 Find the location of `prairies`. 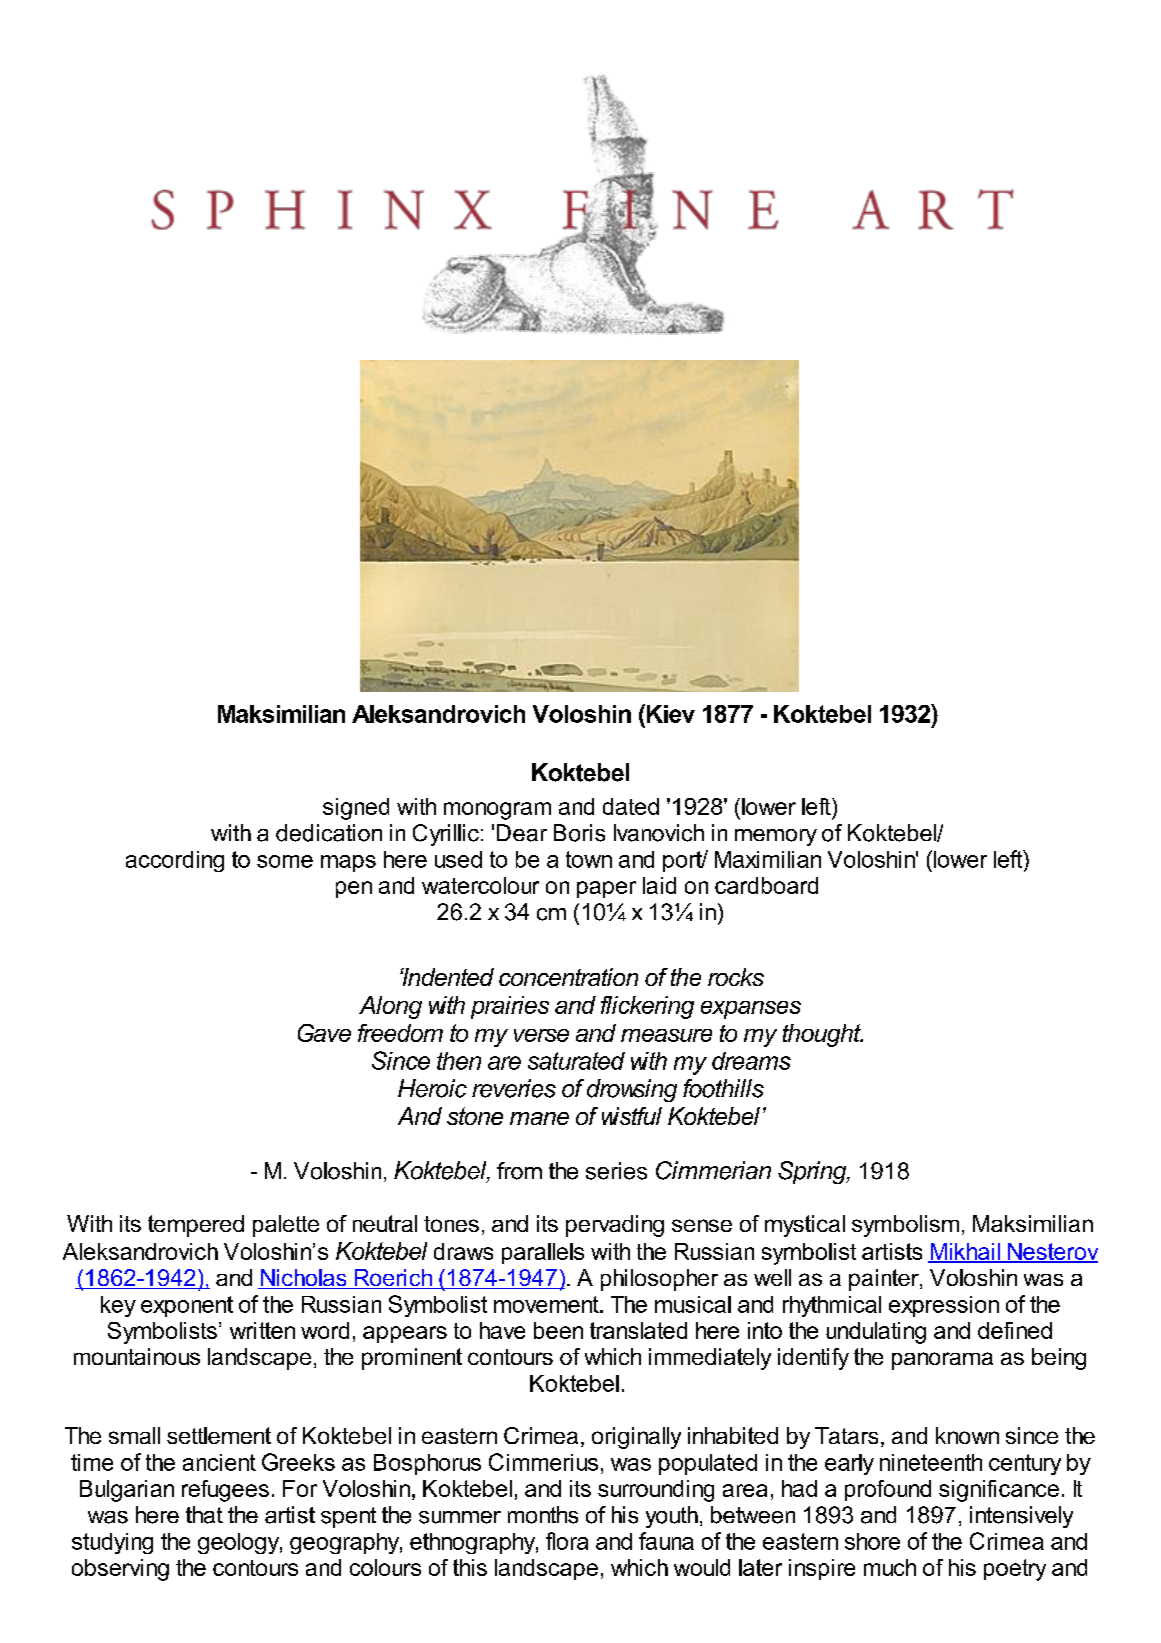

prairies is located at coordinates (510, 1007).
